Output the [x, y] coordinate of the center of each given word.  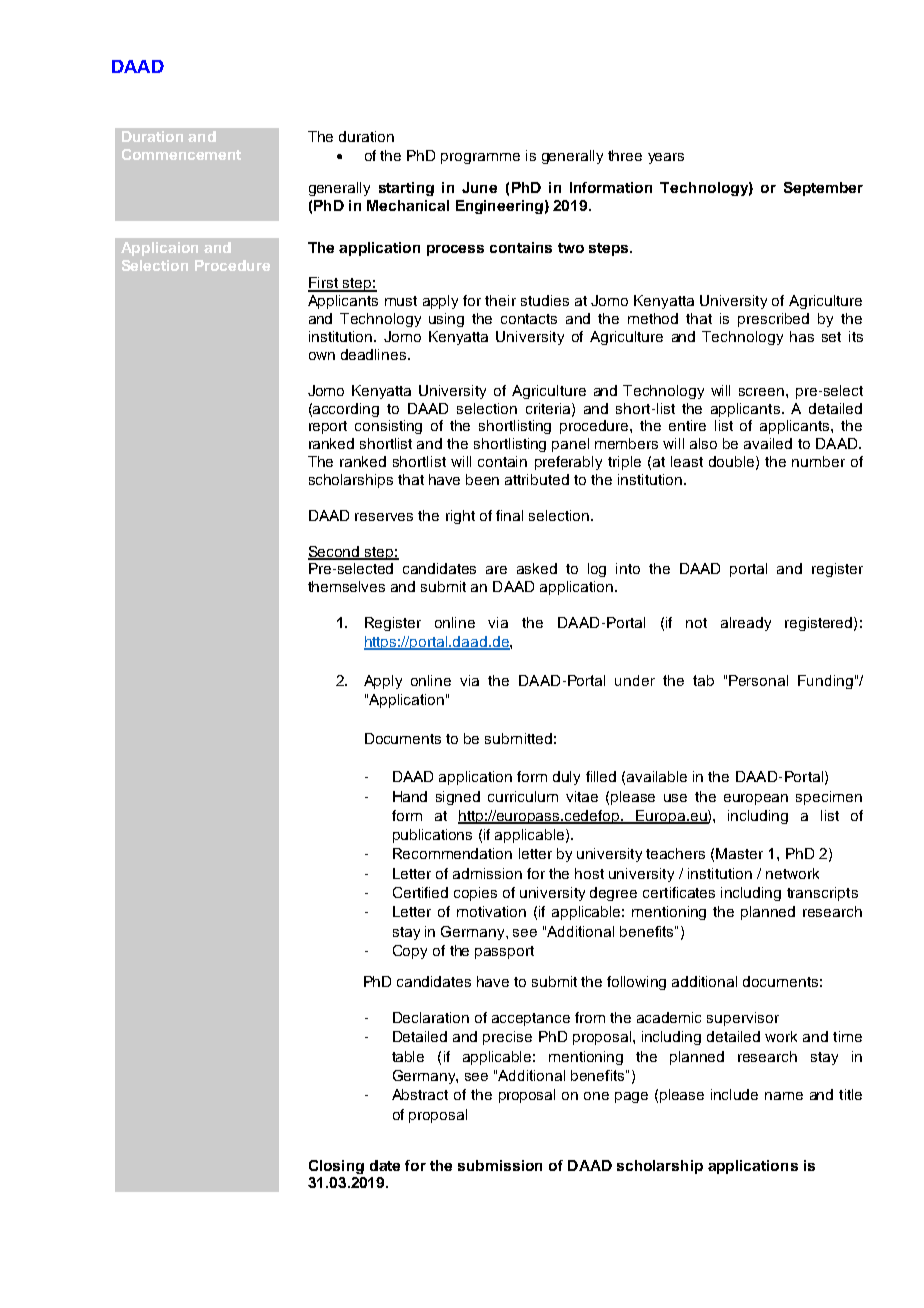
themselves [346, 586]
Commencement [181, 154]
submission [500, 1165]
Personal [758, 680]
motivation [491, 911]
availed [768, 443]
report [328, 427]
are [496, 570]
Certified [420, 892]
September [823, 189]
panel [570, 445]
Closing [336, 1167]
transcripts [822, 894]
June [479, 187]
